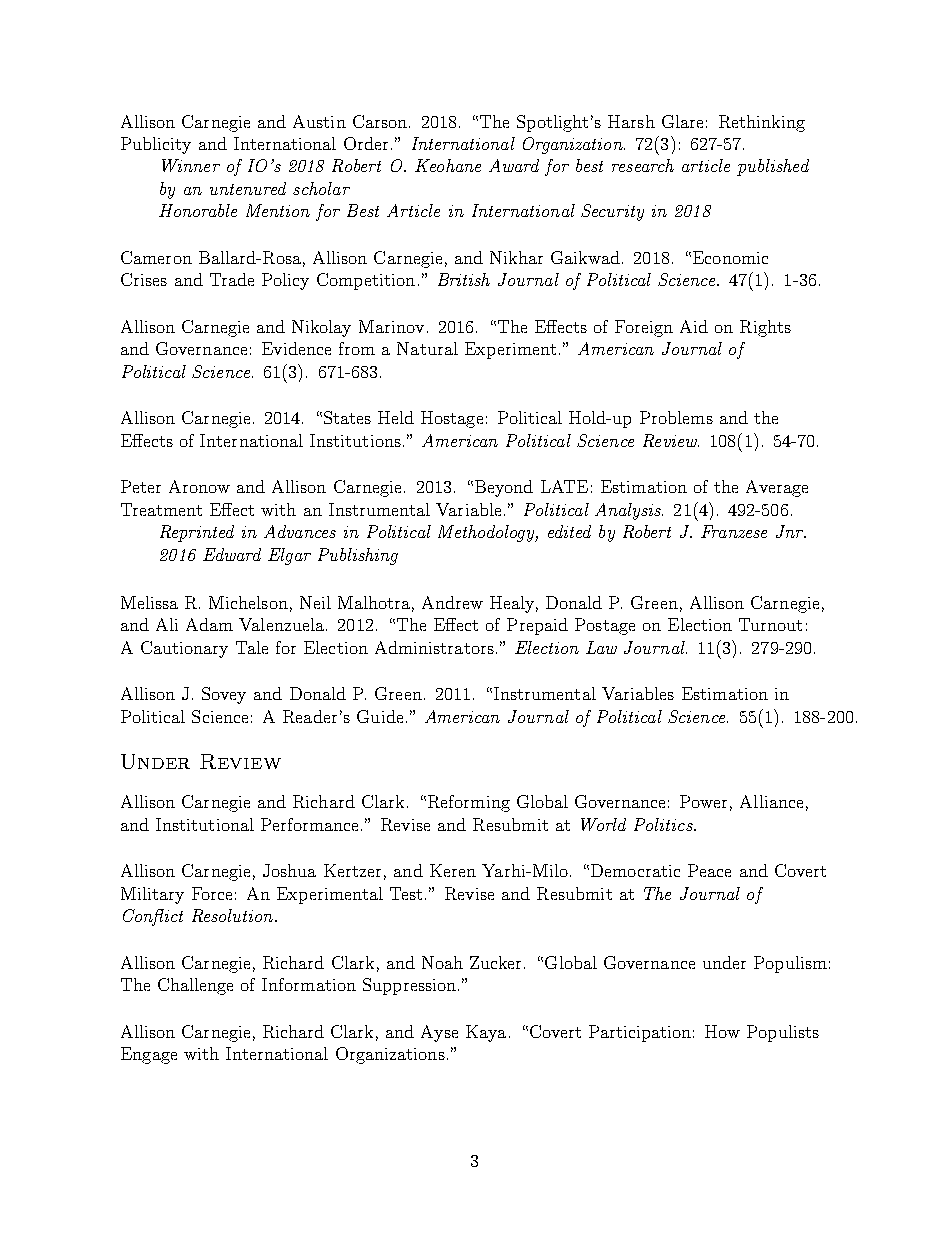 Image resolution: width=952 pixels, height=1233 pixels. I want to click on Publicity, so click(156, 145).
